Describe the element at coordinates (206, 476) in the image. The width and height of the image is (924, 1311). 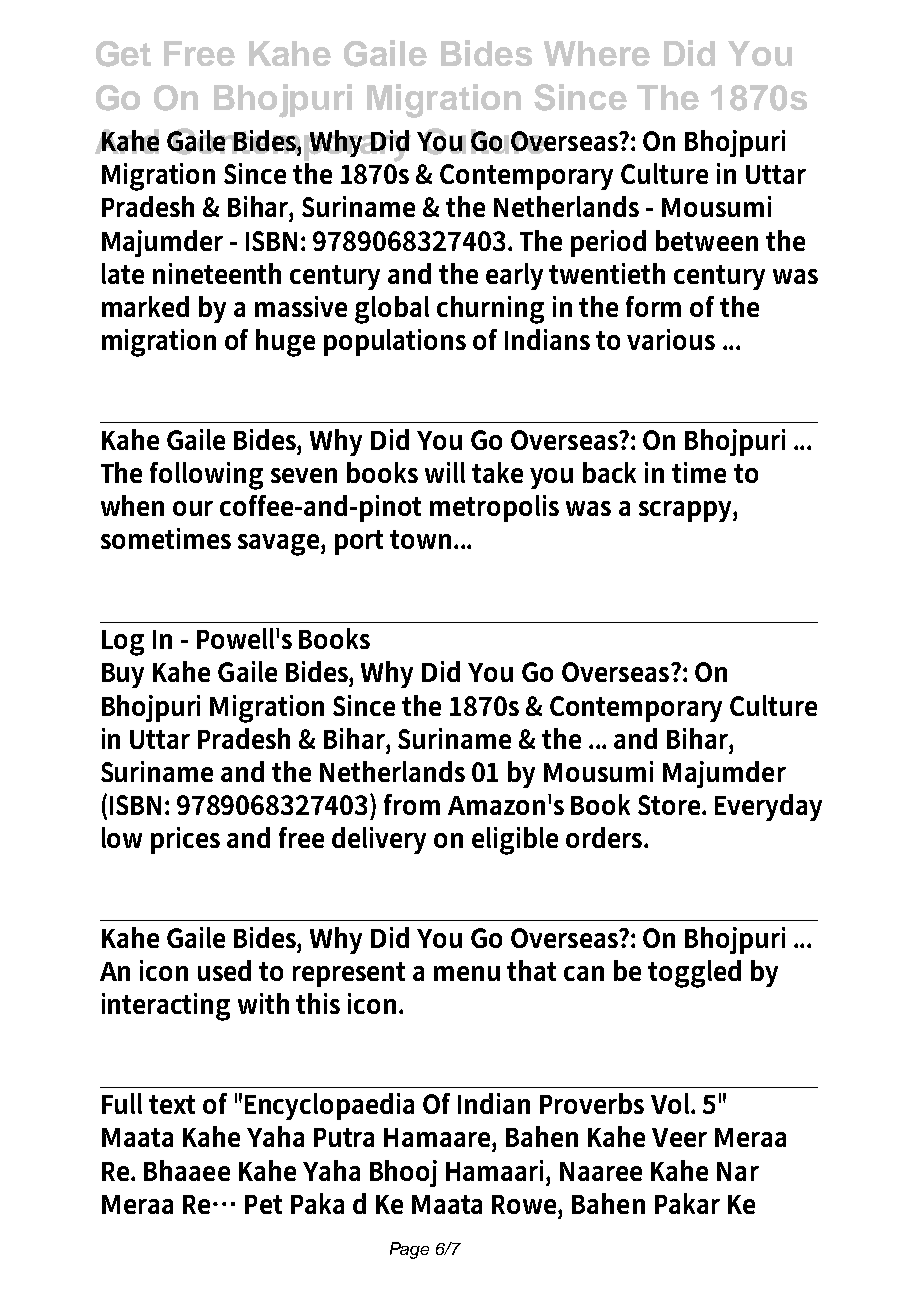
I see `following` at that location.
